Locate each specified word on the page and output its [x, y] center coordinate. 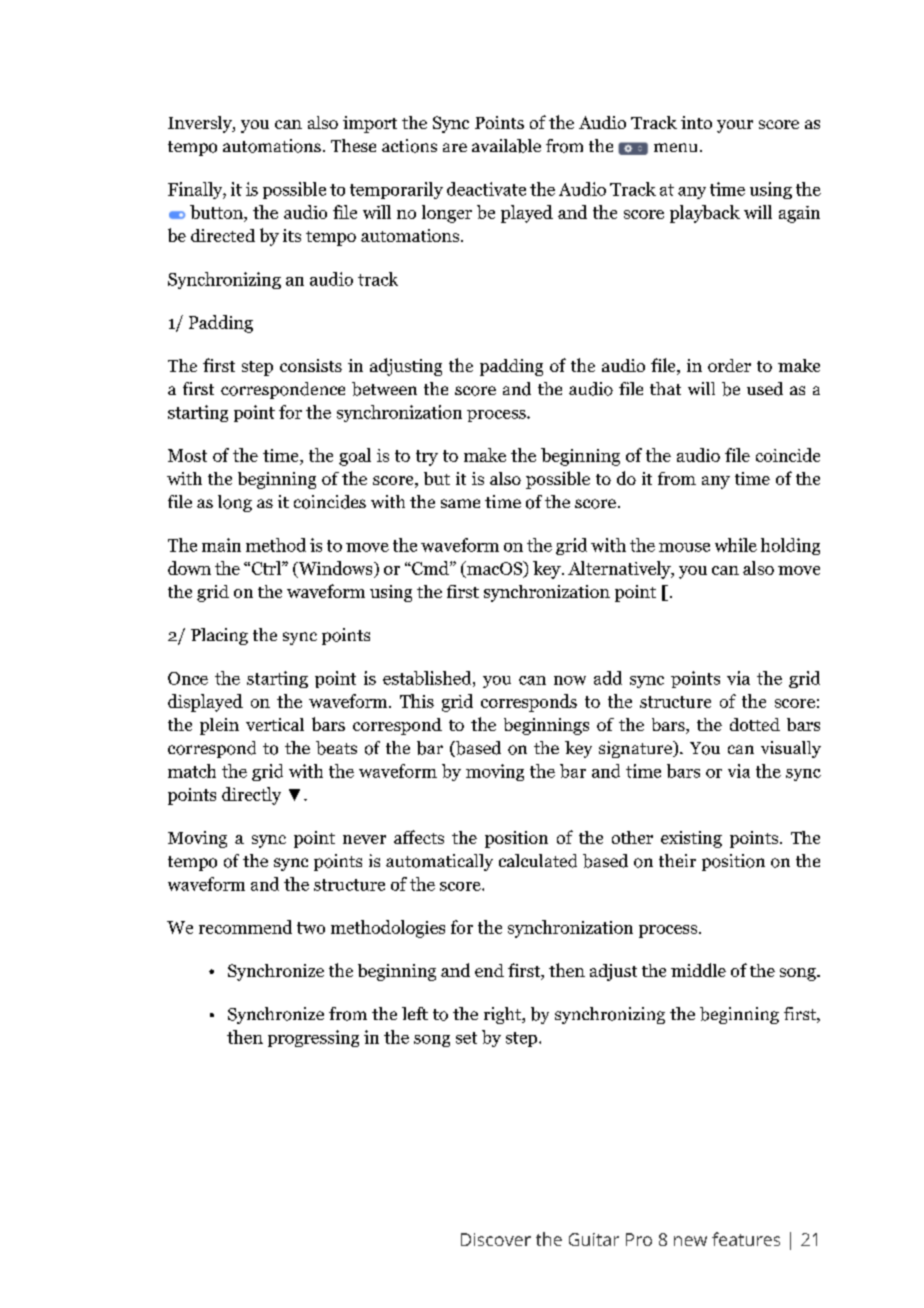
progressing [313, 1038]
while [736, 545]
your [735, 126]
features [746, 1239]
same [460, 503]
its [292, 235]
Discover [496, 1239]
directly [251, 796]
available [506, 146]
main [221, 545]
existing [691, 839]
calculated [538, 861]
